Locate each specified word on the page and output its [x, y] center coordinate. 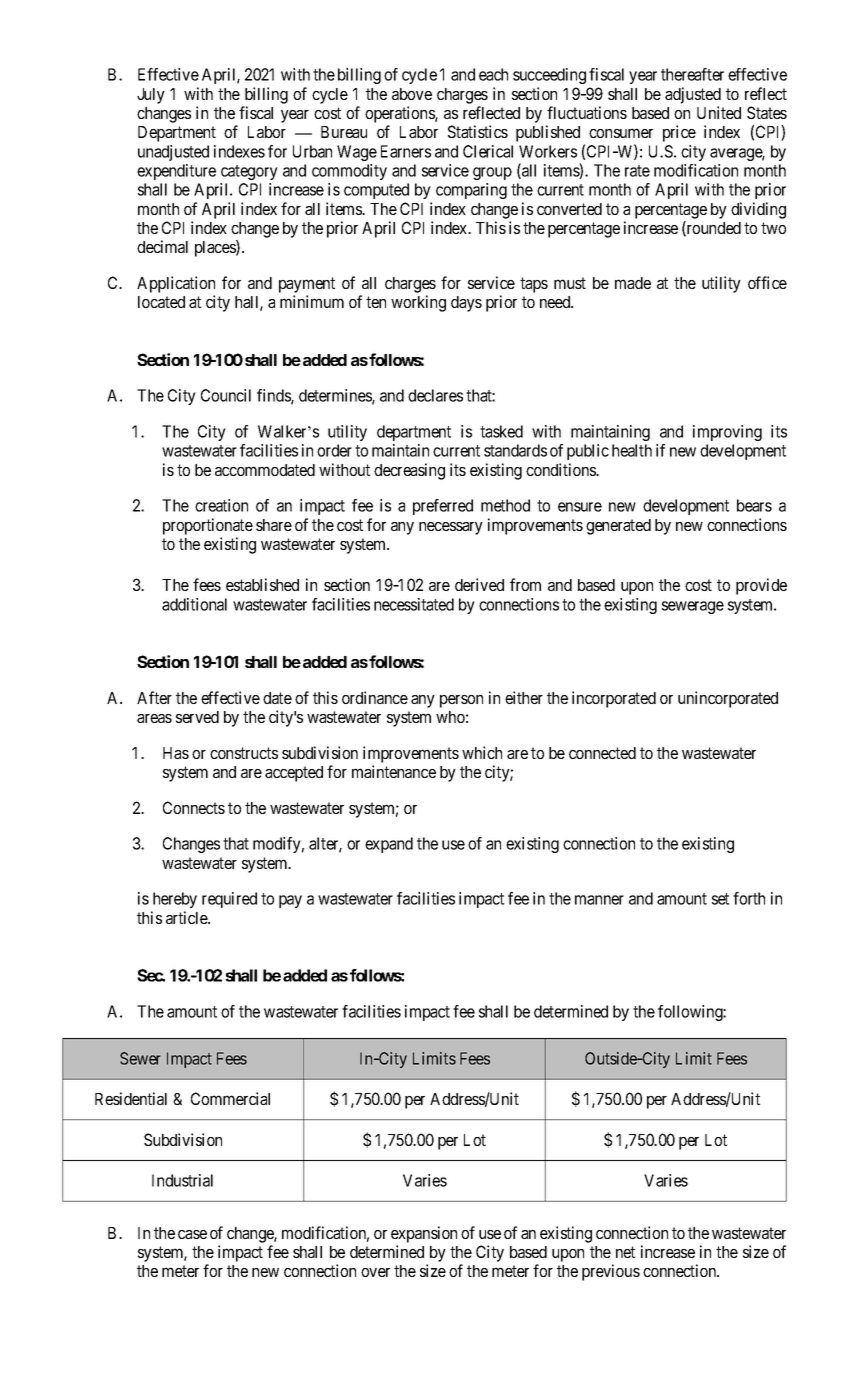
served [197, 717]
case [192, 1234]
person [461, 701]
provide [761, 586]
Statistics [478, 131]
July [151, 96]
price [679, 133]
